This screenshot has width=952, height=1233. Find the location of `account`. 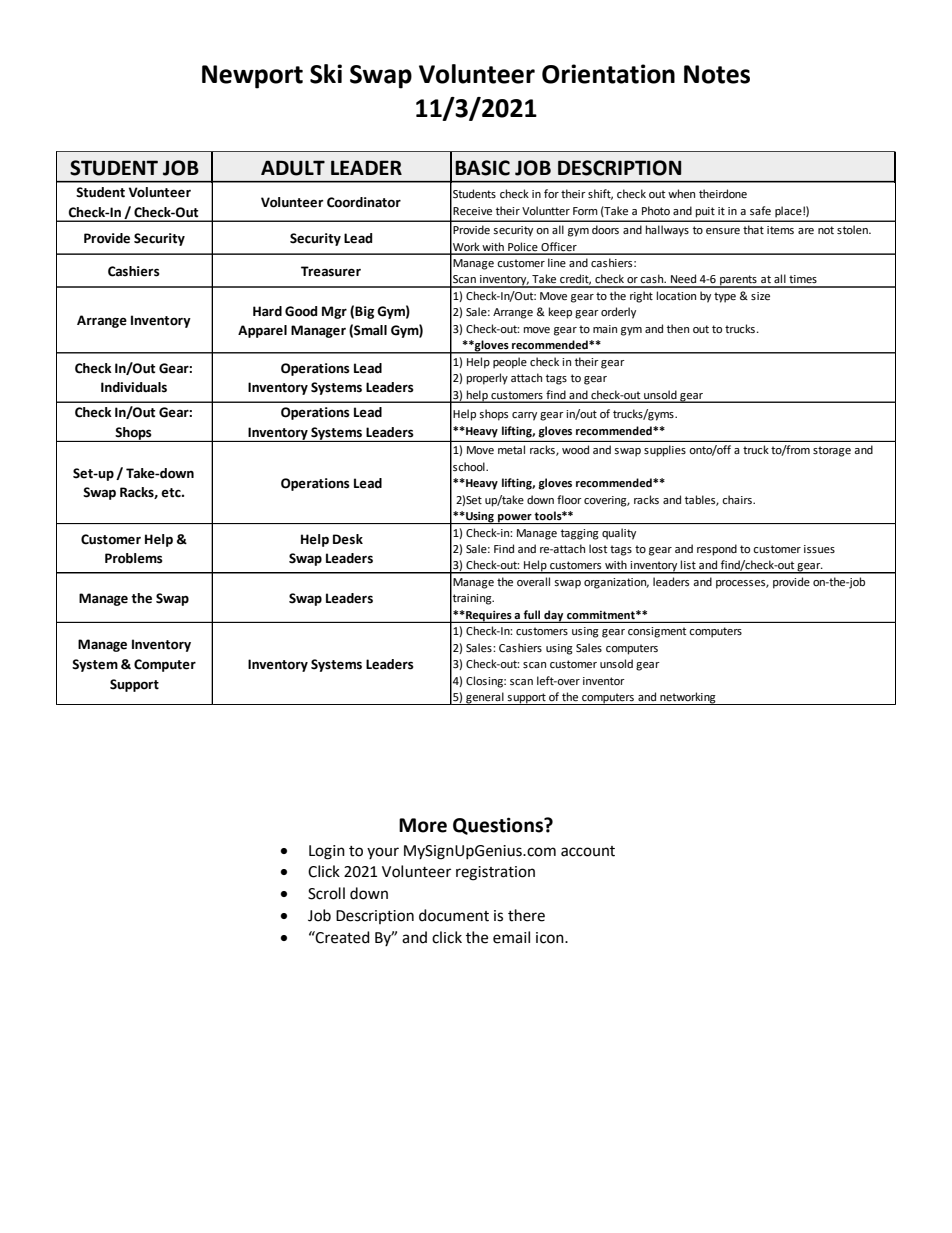

account is located at coordinates (588, 851).
